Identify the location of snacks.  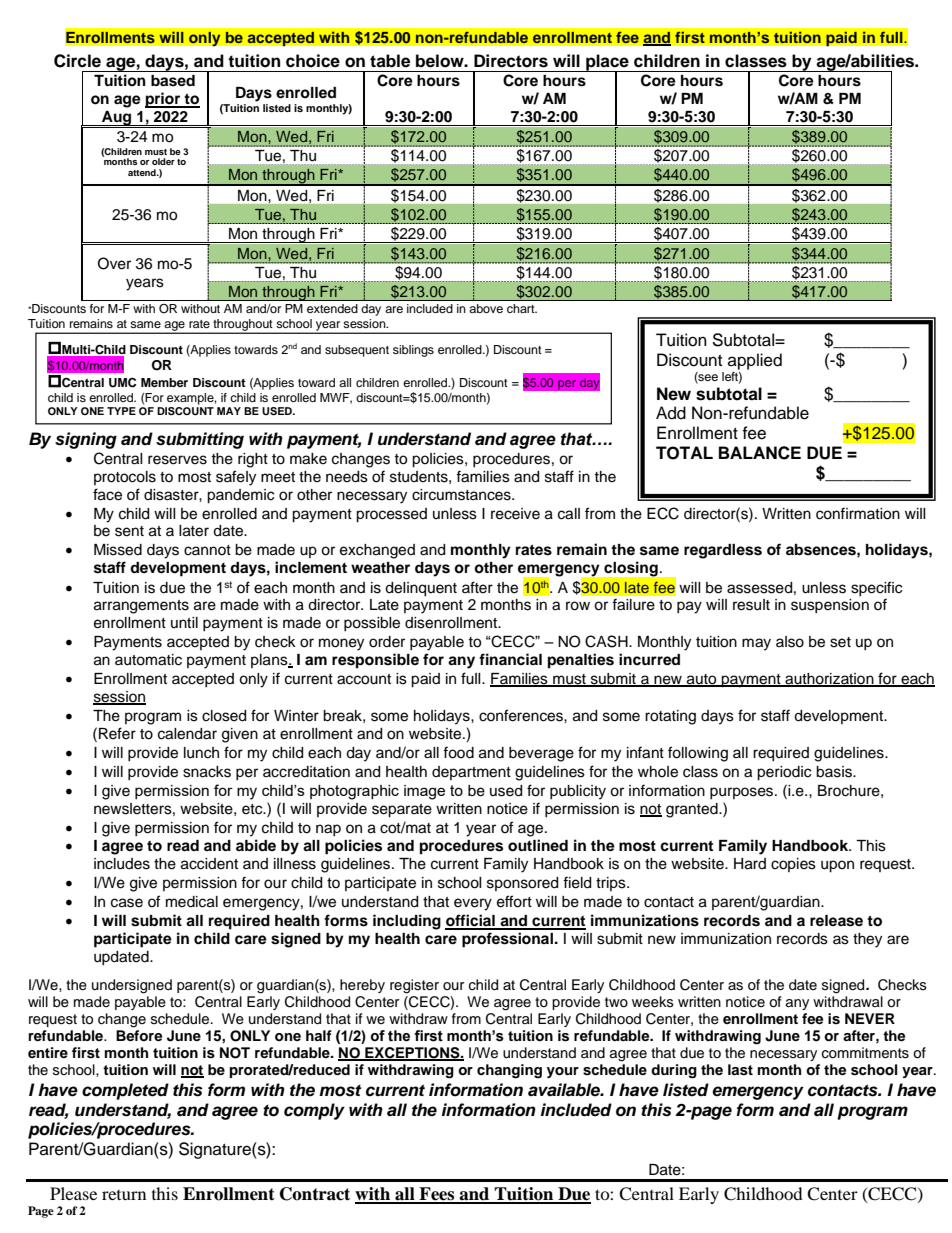
(207, 772).
